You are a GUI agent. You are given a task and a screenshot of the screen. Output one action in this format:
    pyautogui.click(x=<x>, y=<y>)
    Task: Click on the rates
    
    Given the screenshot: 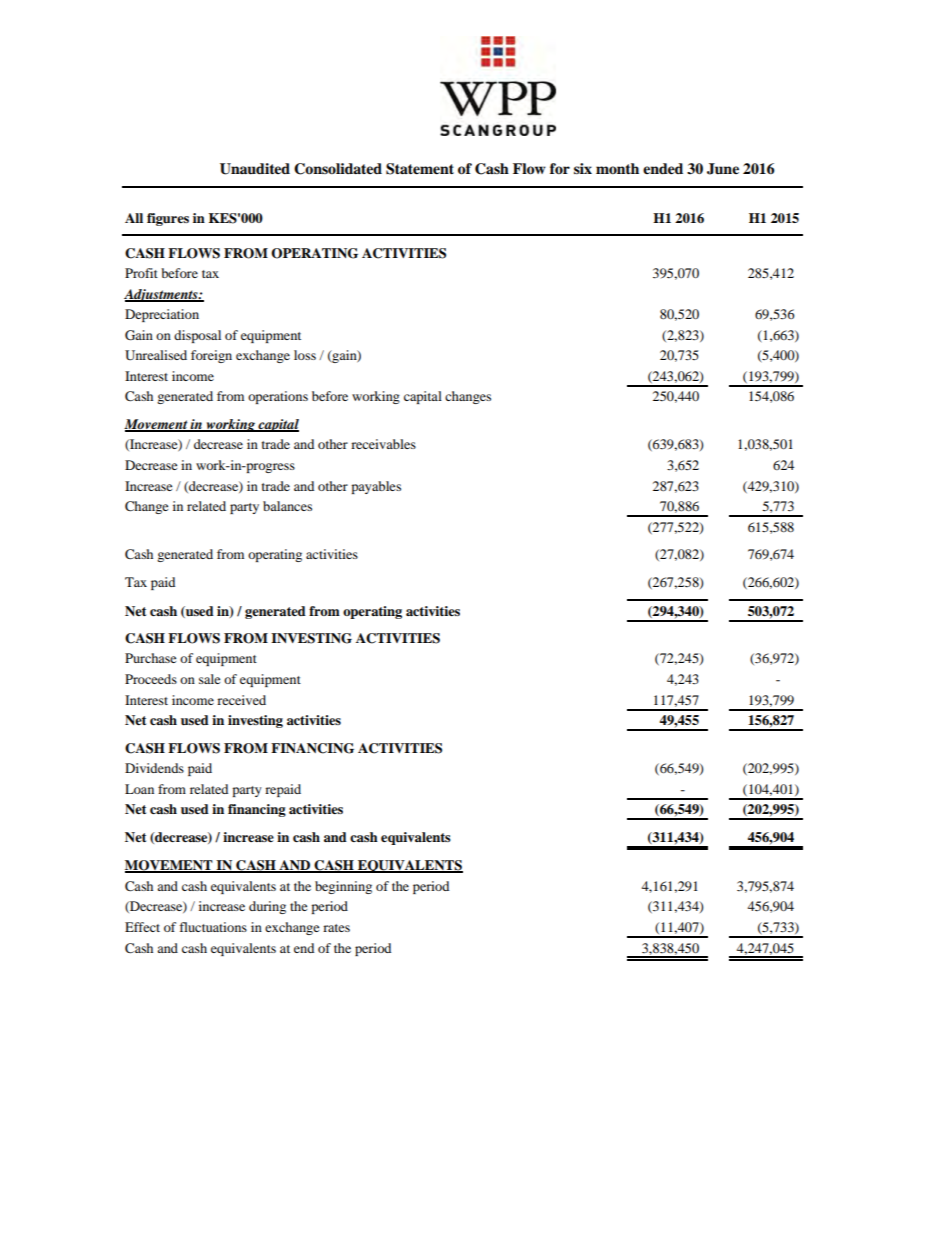 What is the action you would take?
    pyautogui.click(x=336, y=928)
